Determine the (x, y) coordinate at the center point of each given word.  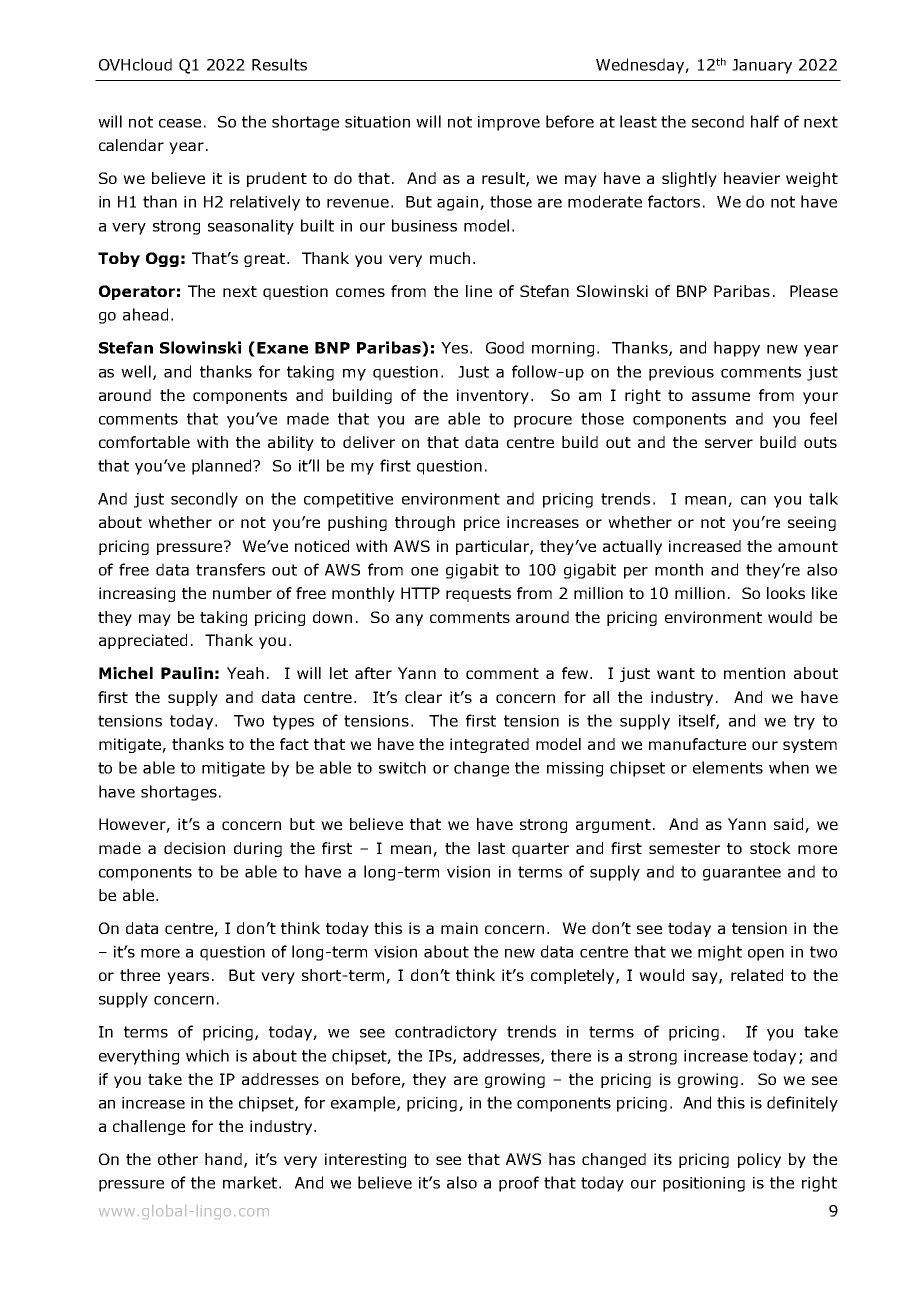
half (765, 121)
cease (180, 123)
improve (509, 123)
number (242, 593)
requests (478, 595)
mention (754, 673)
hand (223, 1159)
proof (519, 1184)
